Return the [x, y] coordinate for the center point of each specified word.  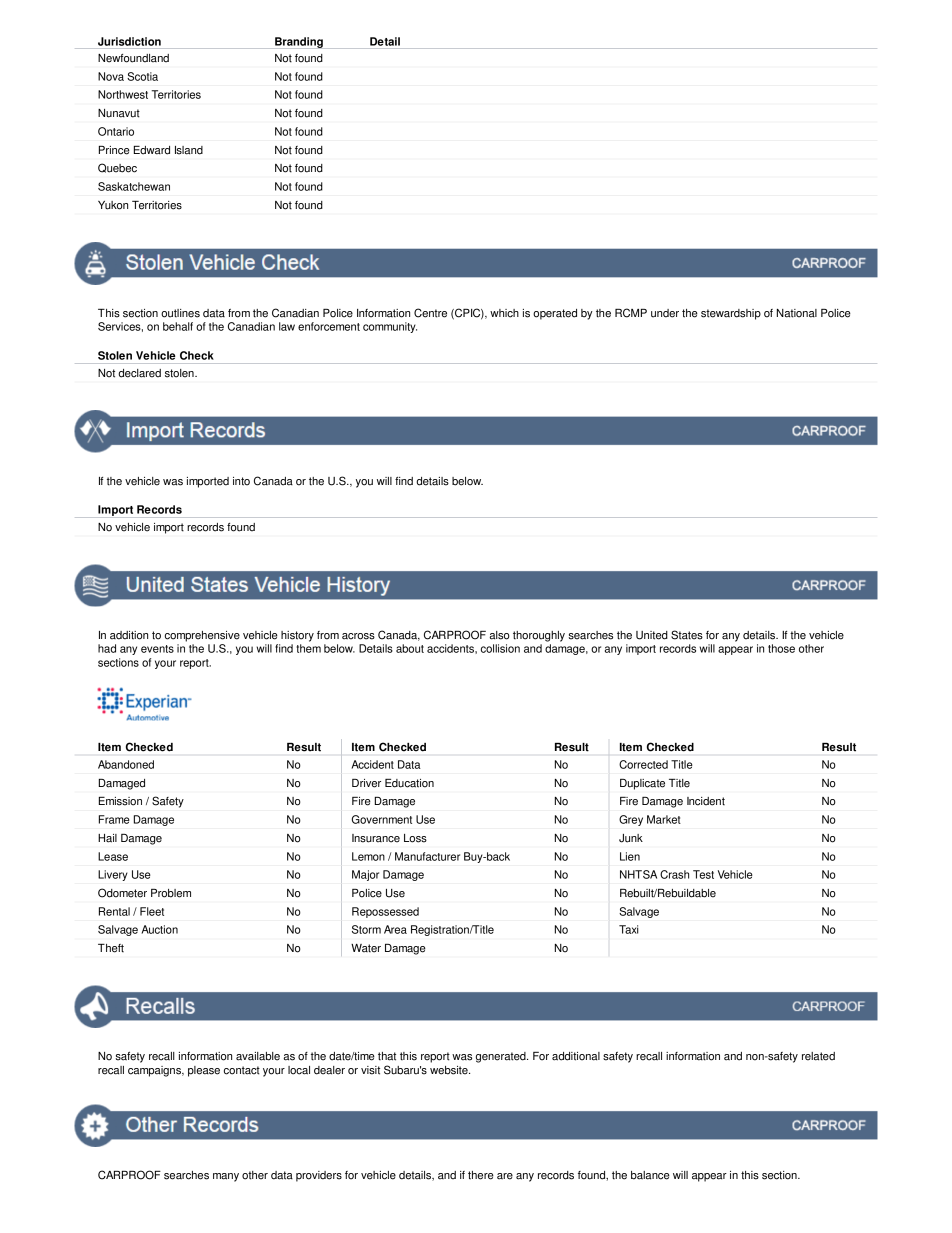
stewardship [731, 314]
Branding [299, 43]
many [226, 1177]
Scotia [142, 76]
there [481, 1175]
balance [650, 1175]
